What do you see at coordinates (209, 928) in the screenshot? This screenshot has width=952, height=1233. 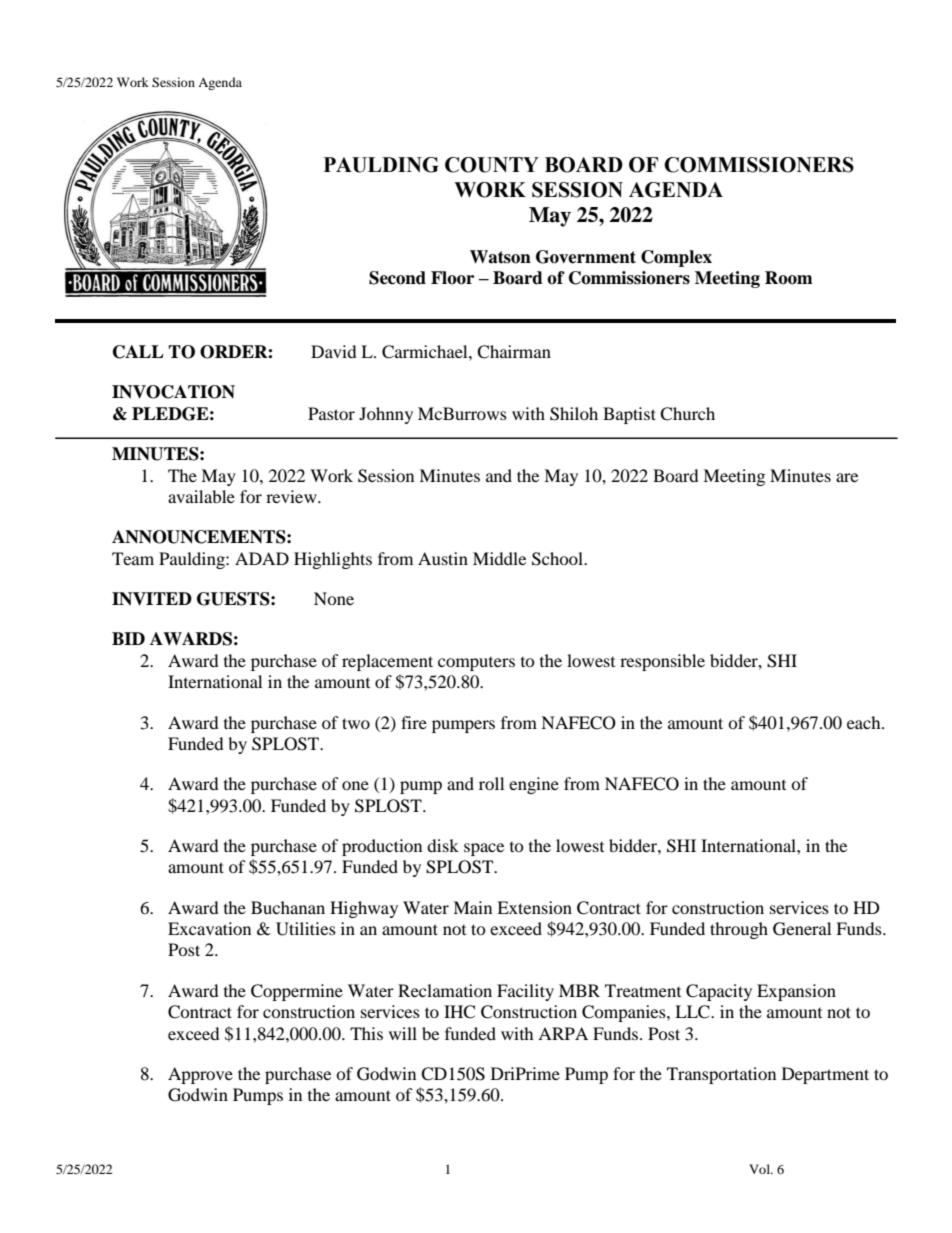 I see `Excavation` at bounding box center [209, 928].
